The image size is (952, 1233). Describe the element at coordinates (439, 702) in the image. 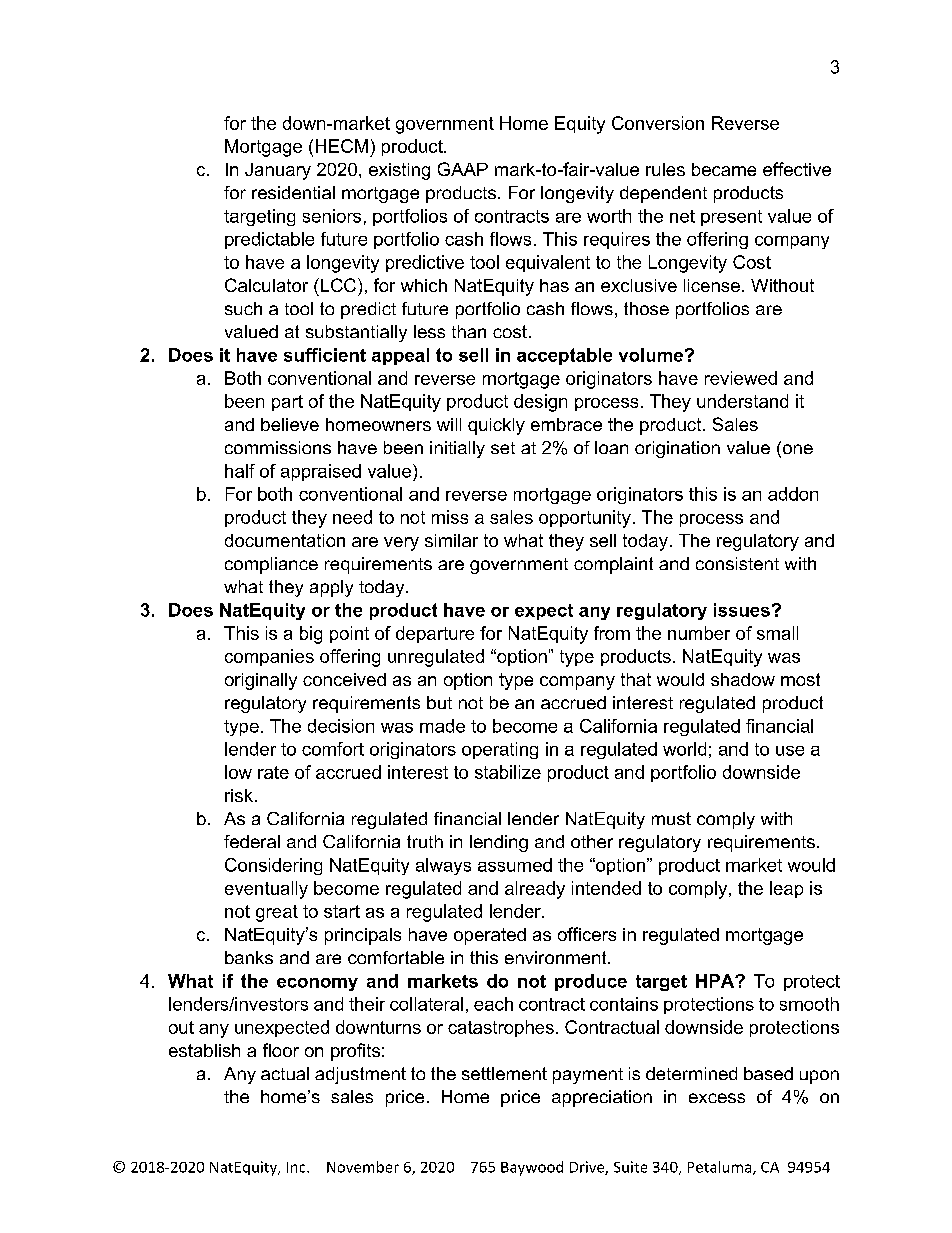

I see `but` at that location.
